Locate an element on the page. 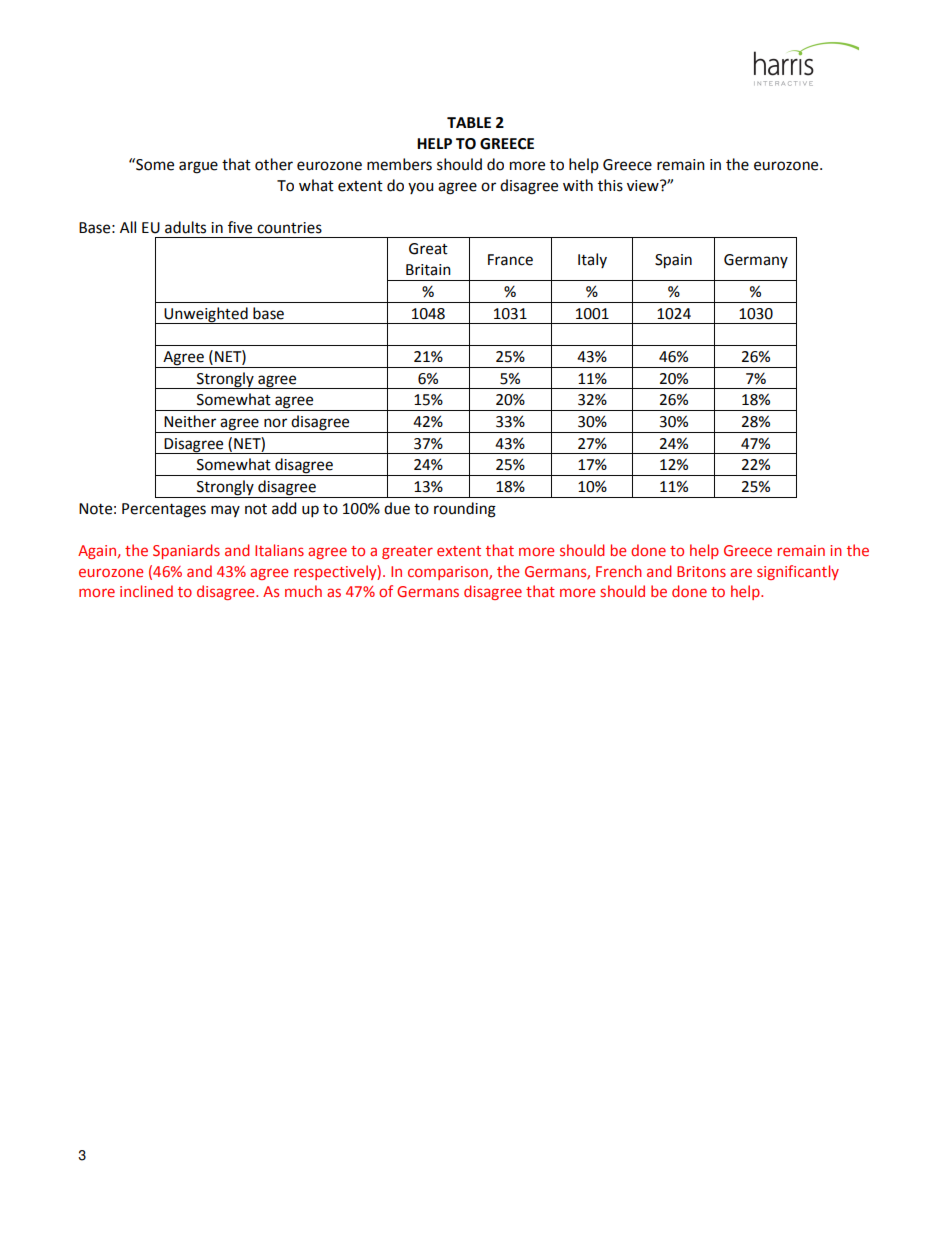 The image size is (952, 1233). inclined is located at coordinates (146, 591).
